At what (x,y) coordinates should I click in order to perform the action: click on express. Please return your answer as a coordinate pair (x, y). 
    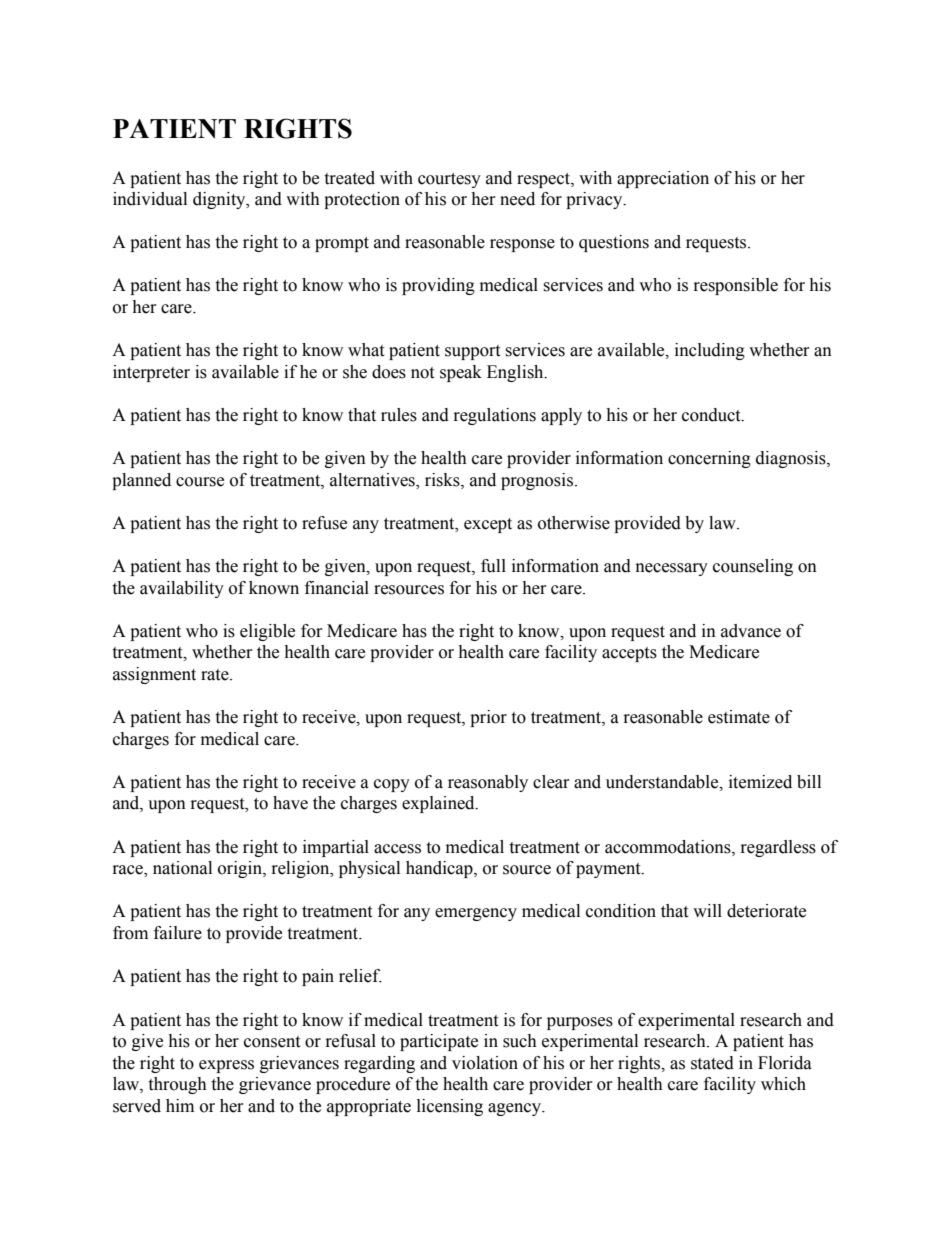
    Looking at the image, I should click on (226, 1066).
